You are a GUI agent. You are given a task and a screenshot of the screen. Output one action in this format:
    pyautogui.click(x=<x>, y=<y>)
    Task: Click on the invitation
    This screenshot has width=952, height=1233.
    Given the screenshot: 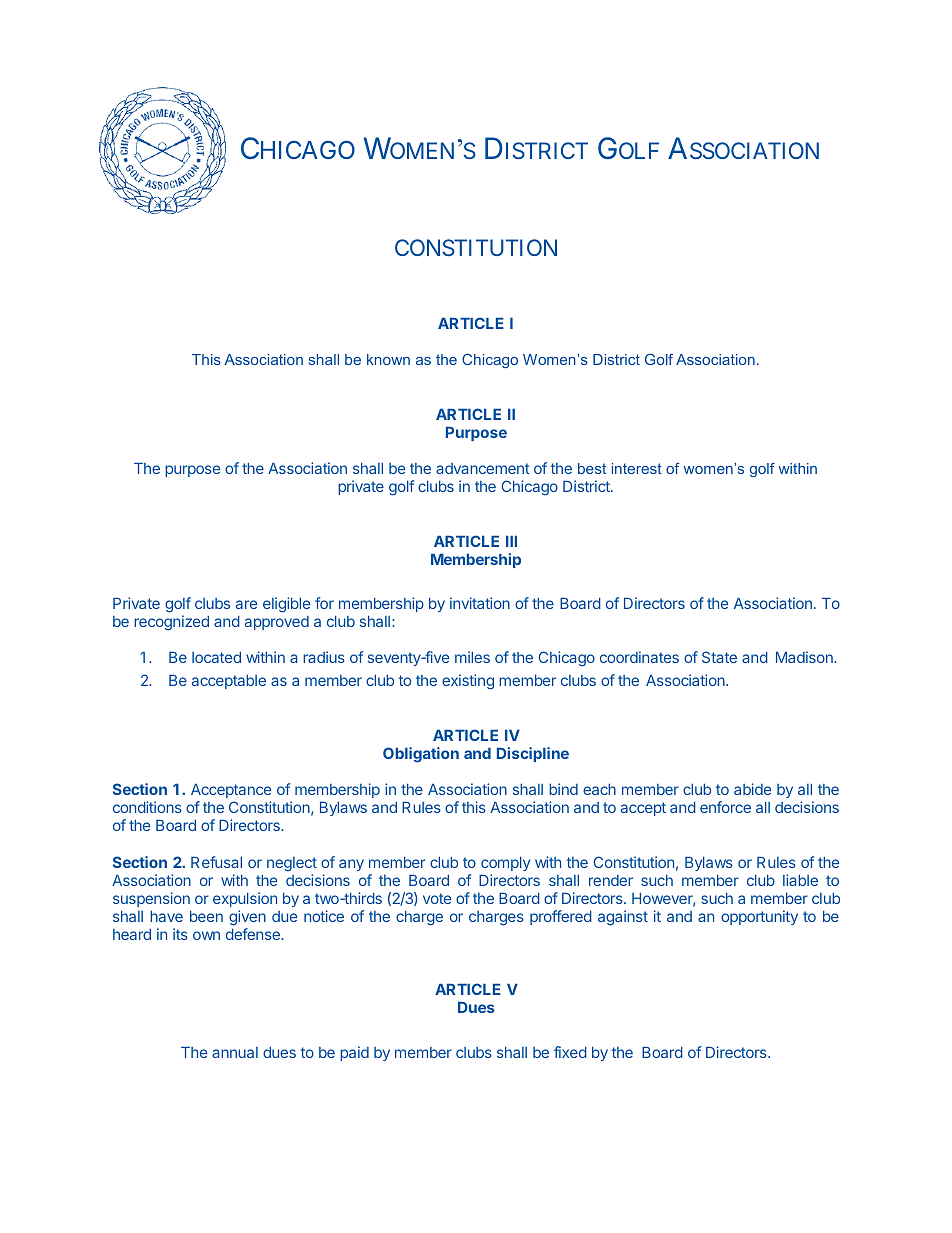 What is the action you would take?
    pyautogui.click(x=480, y=603)
